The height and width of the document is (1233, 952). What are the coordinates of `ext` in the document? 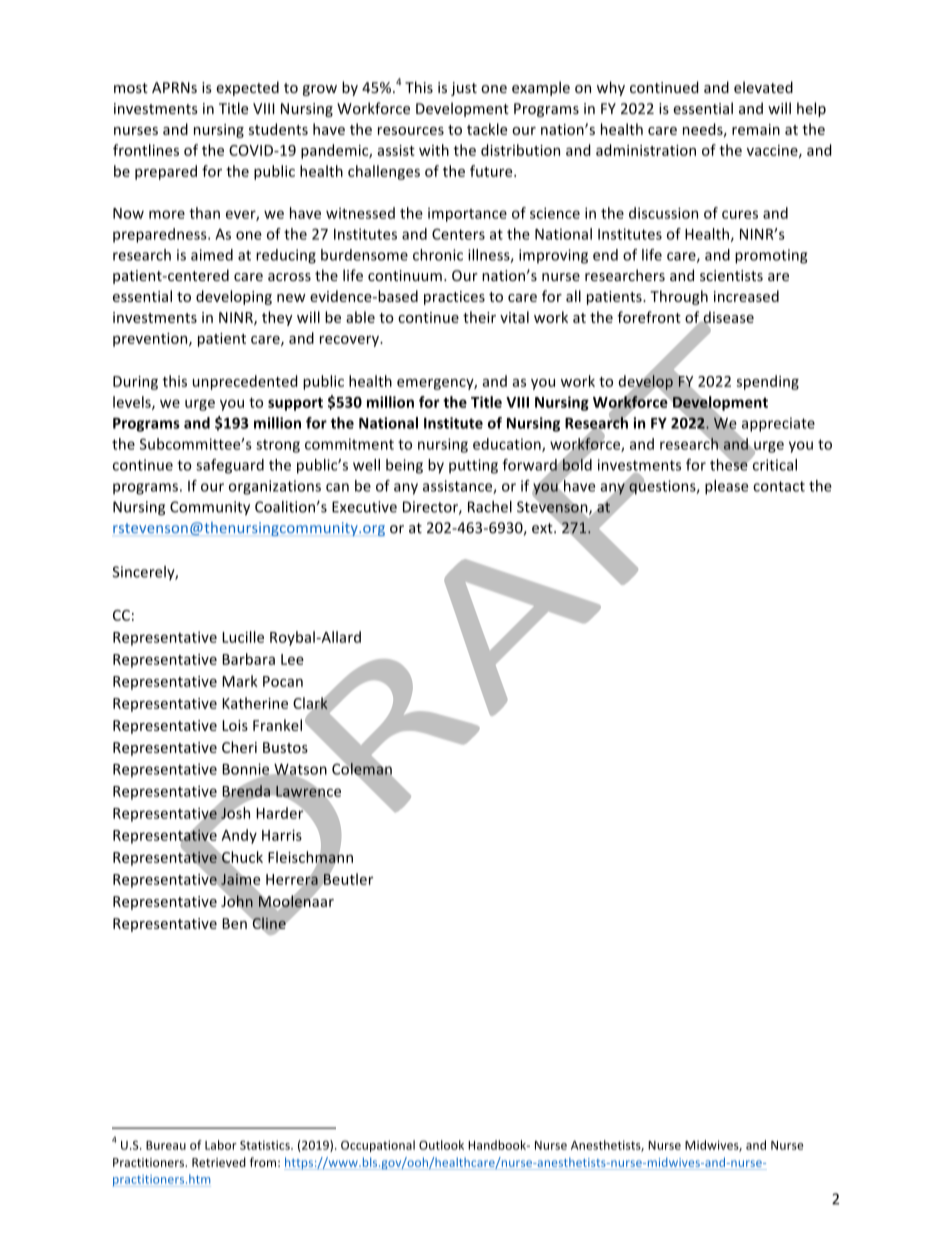 It's located at (543, 528).
